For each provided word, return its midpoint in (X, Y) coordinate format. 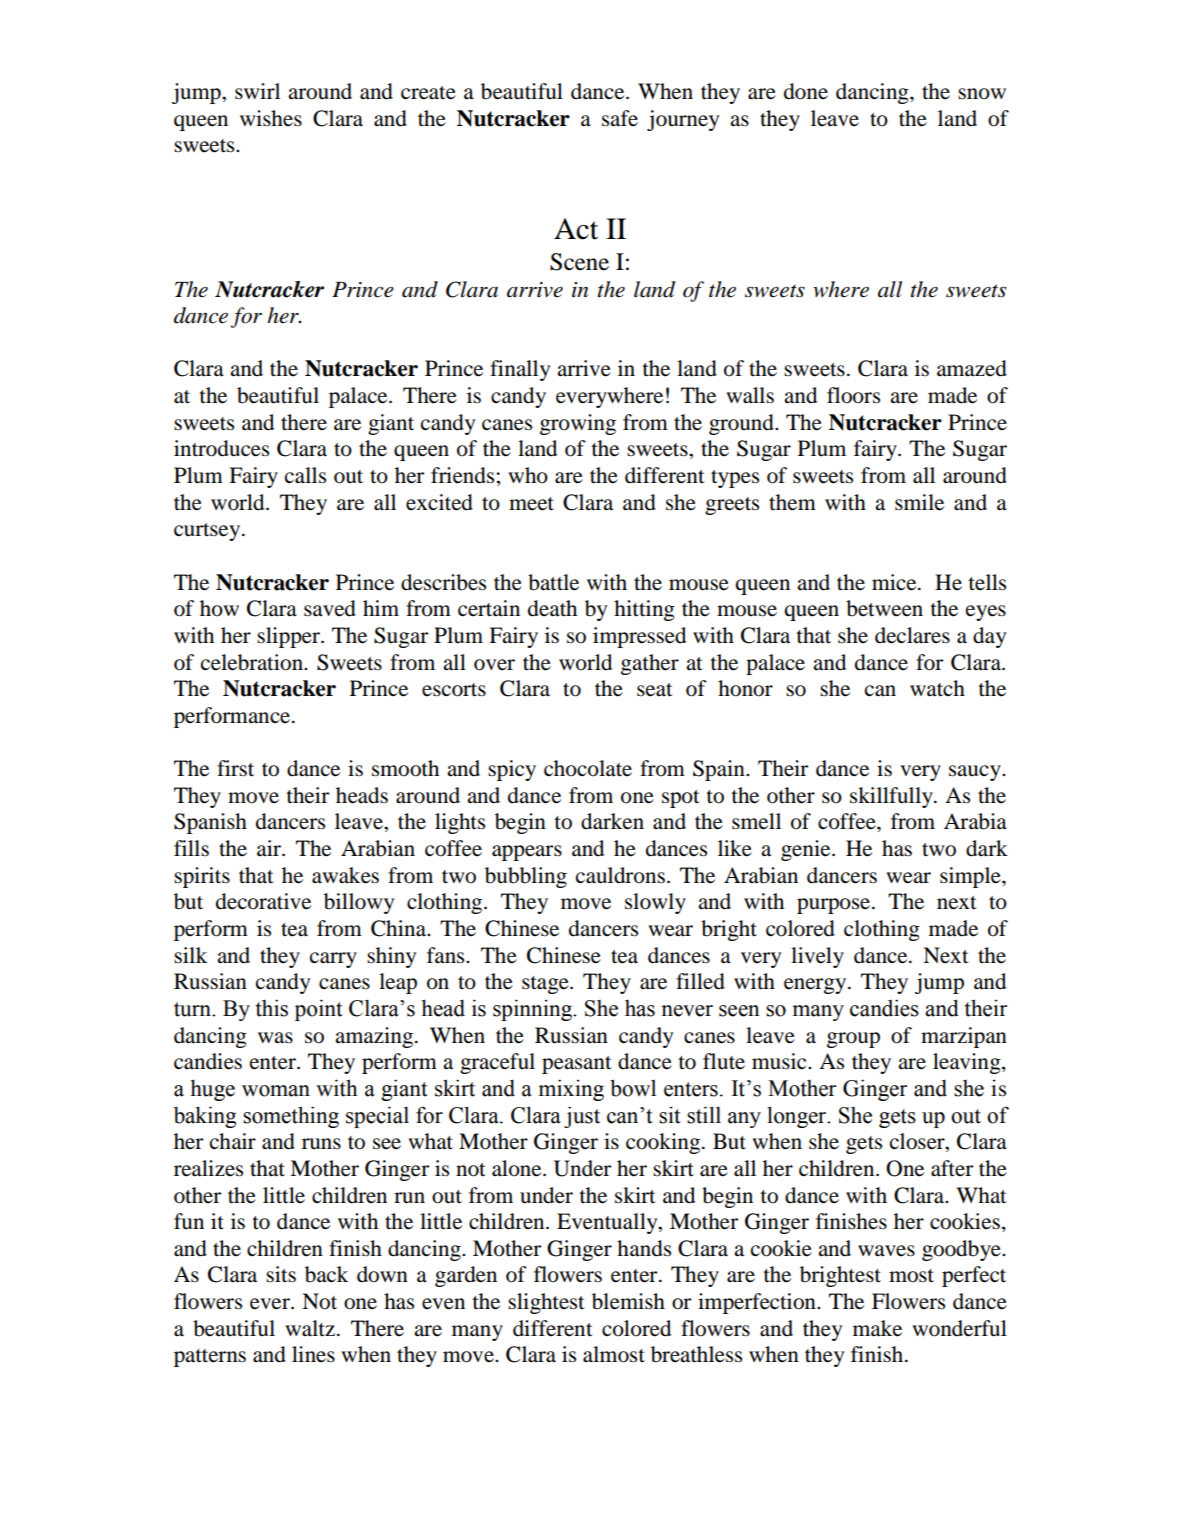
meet (531, 504)
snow (982, 94)
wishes (271, 118)
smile (919, 502)
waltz (310, 1328)
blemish (628, 1301)
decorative (263, 901)
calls (305, 475)
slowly (655, 903)
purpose (833, 906)
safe (620, 118)
